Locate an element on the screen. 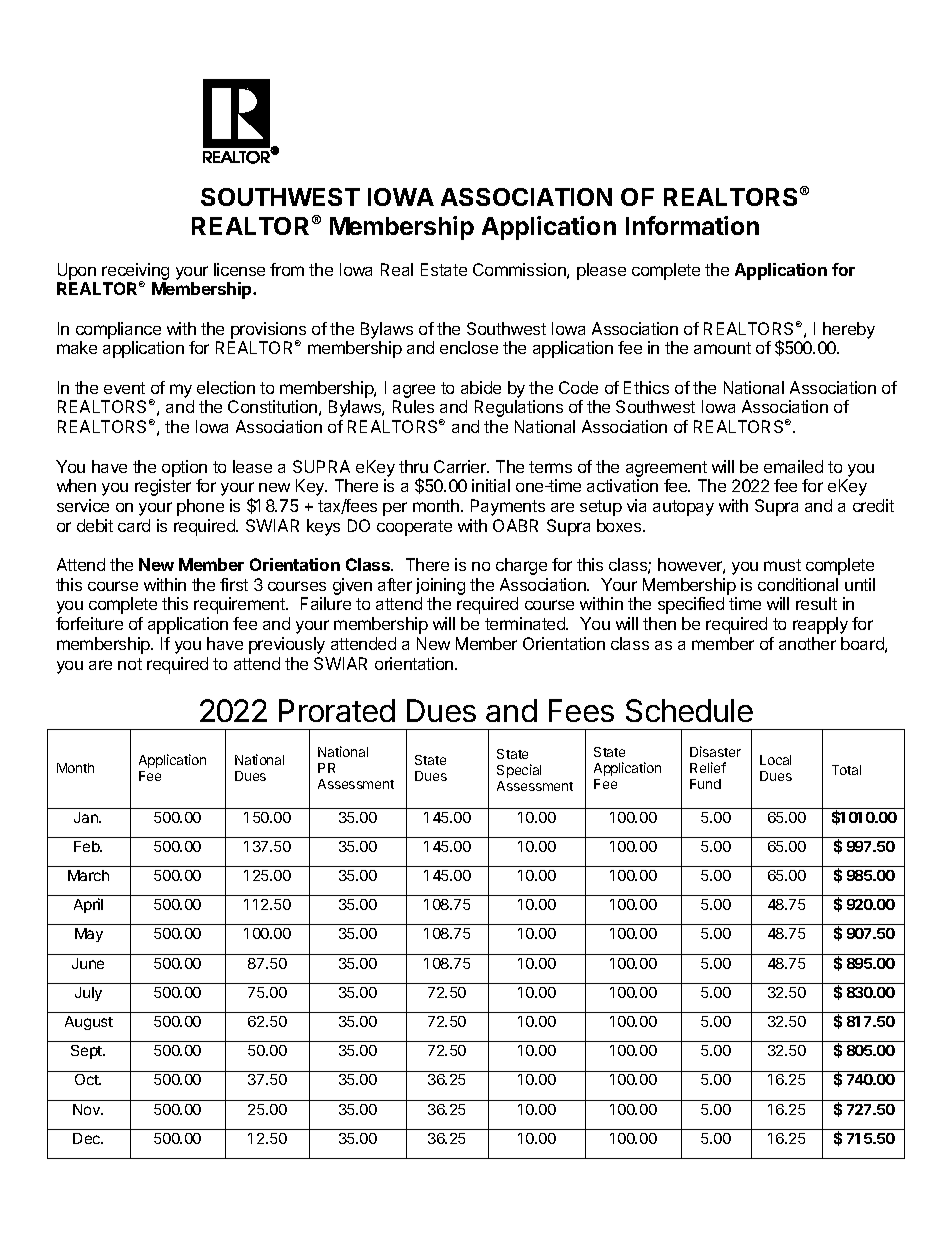 The height and width of the screenshot is (1233, 952). Carrier is located at coordinates (461, 466).
